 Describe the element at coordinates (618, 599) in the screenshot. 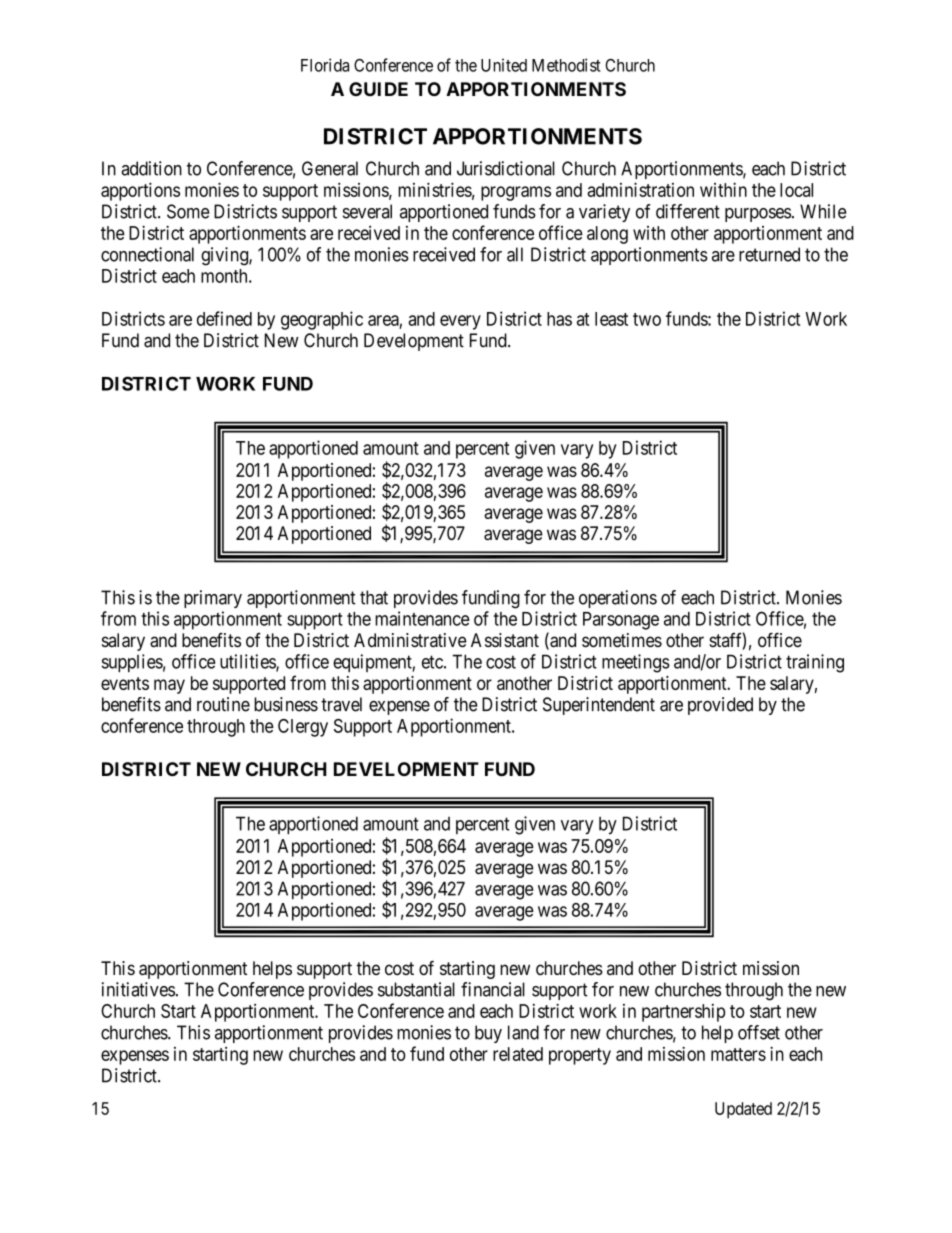

I see `operations` at that location.
